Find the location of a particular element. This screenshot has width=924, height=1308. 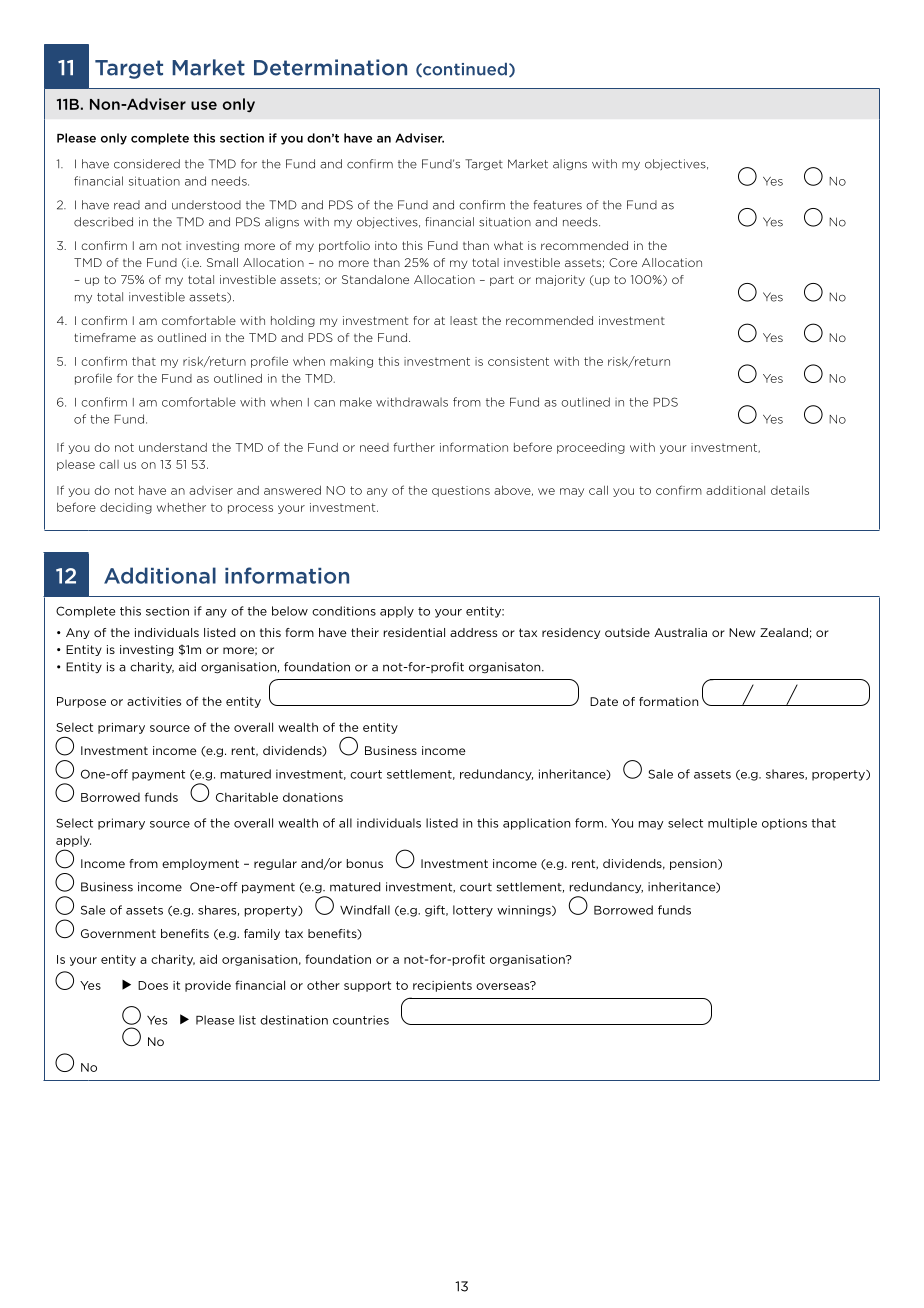

features is located at coordinates (558, 205).
